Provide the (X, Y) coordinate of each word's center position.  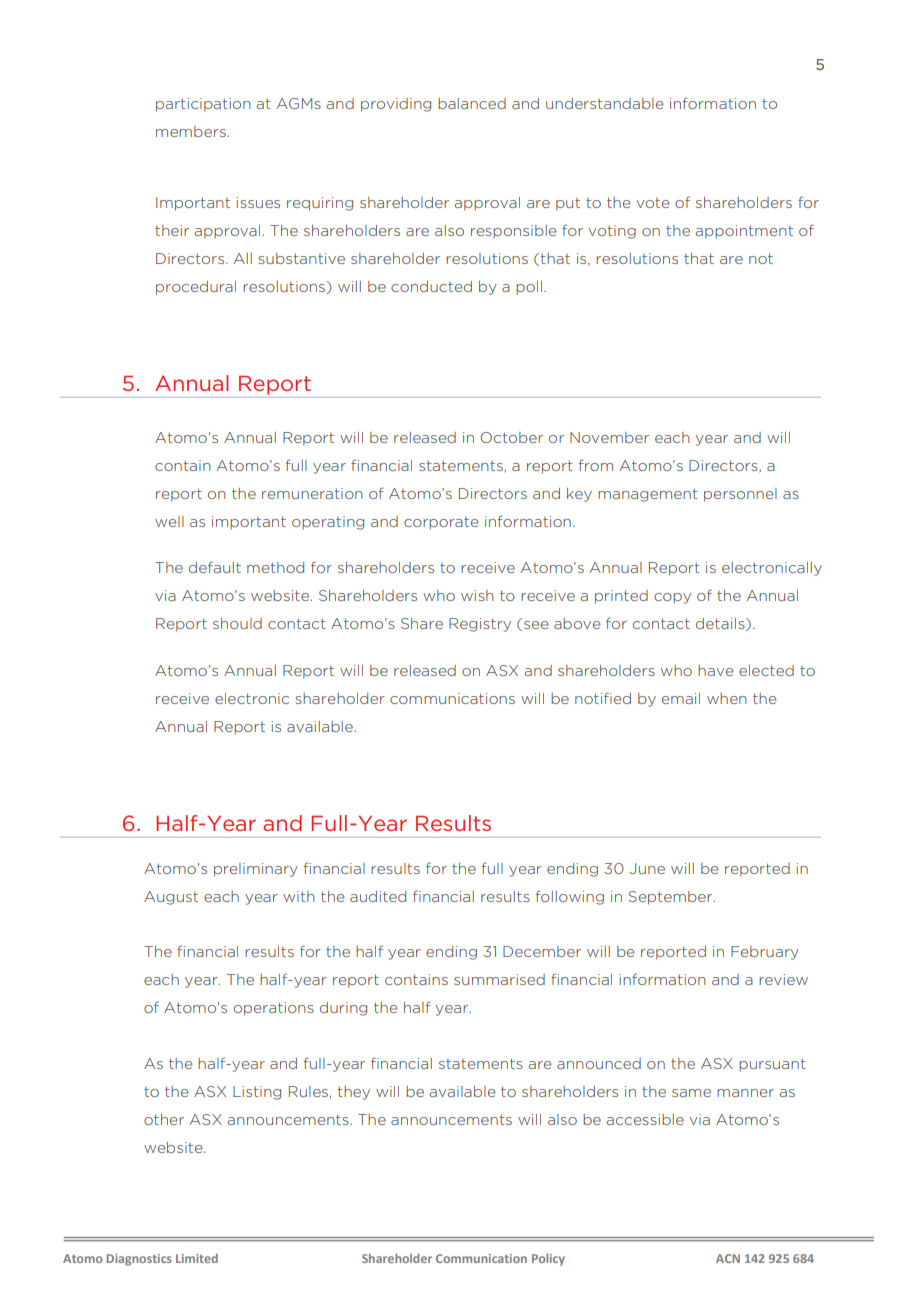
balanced (472, 103)
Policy (548, 1260)
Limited (197, 1258)
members (192, 131)
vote (653, 203)
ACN (728, 1258)
